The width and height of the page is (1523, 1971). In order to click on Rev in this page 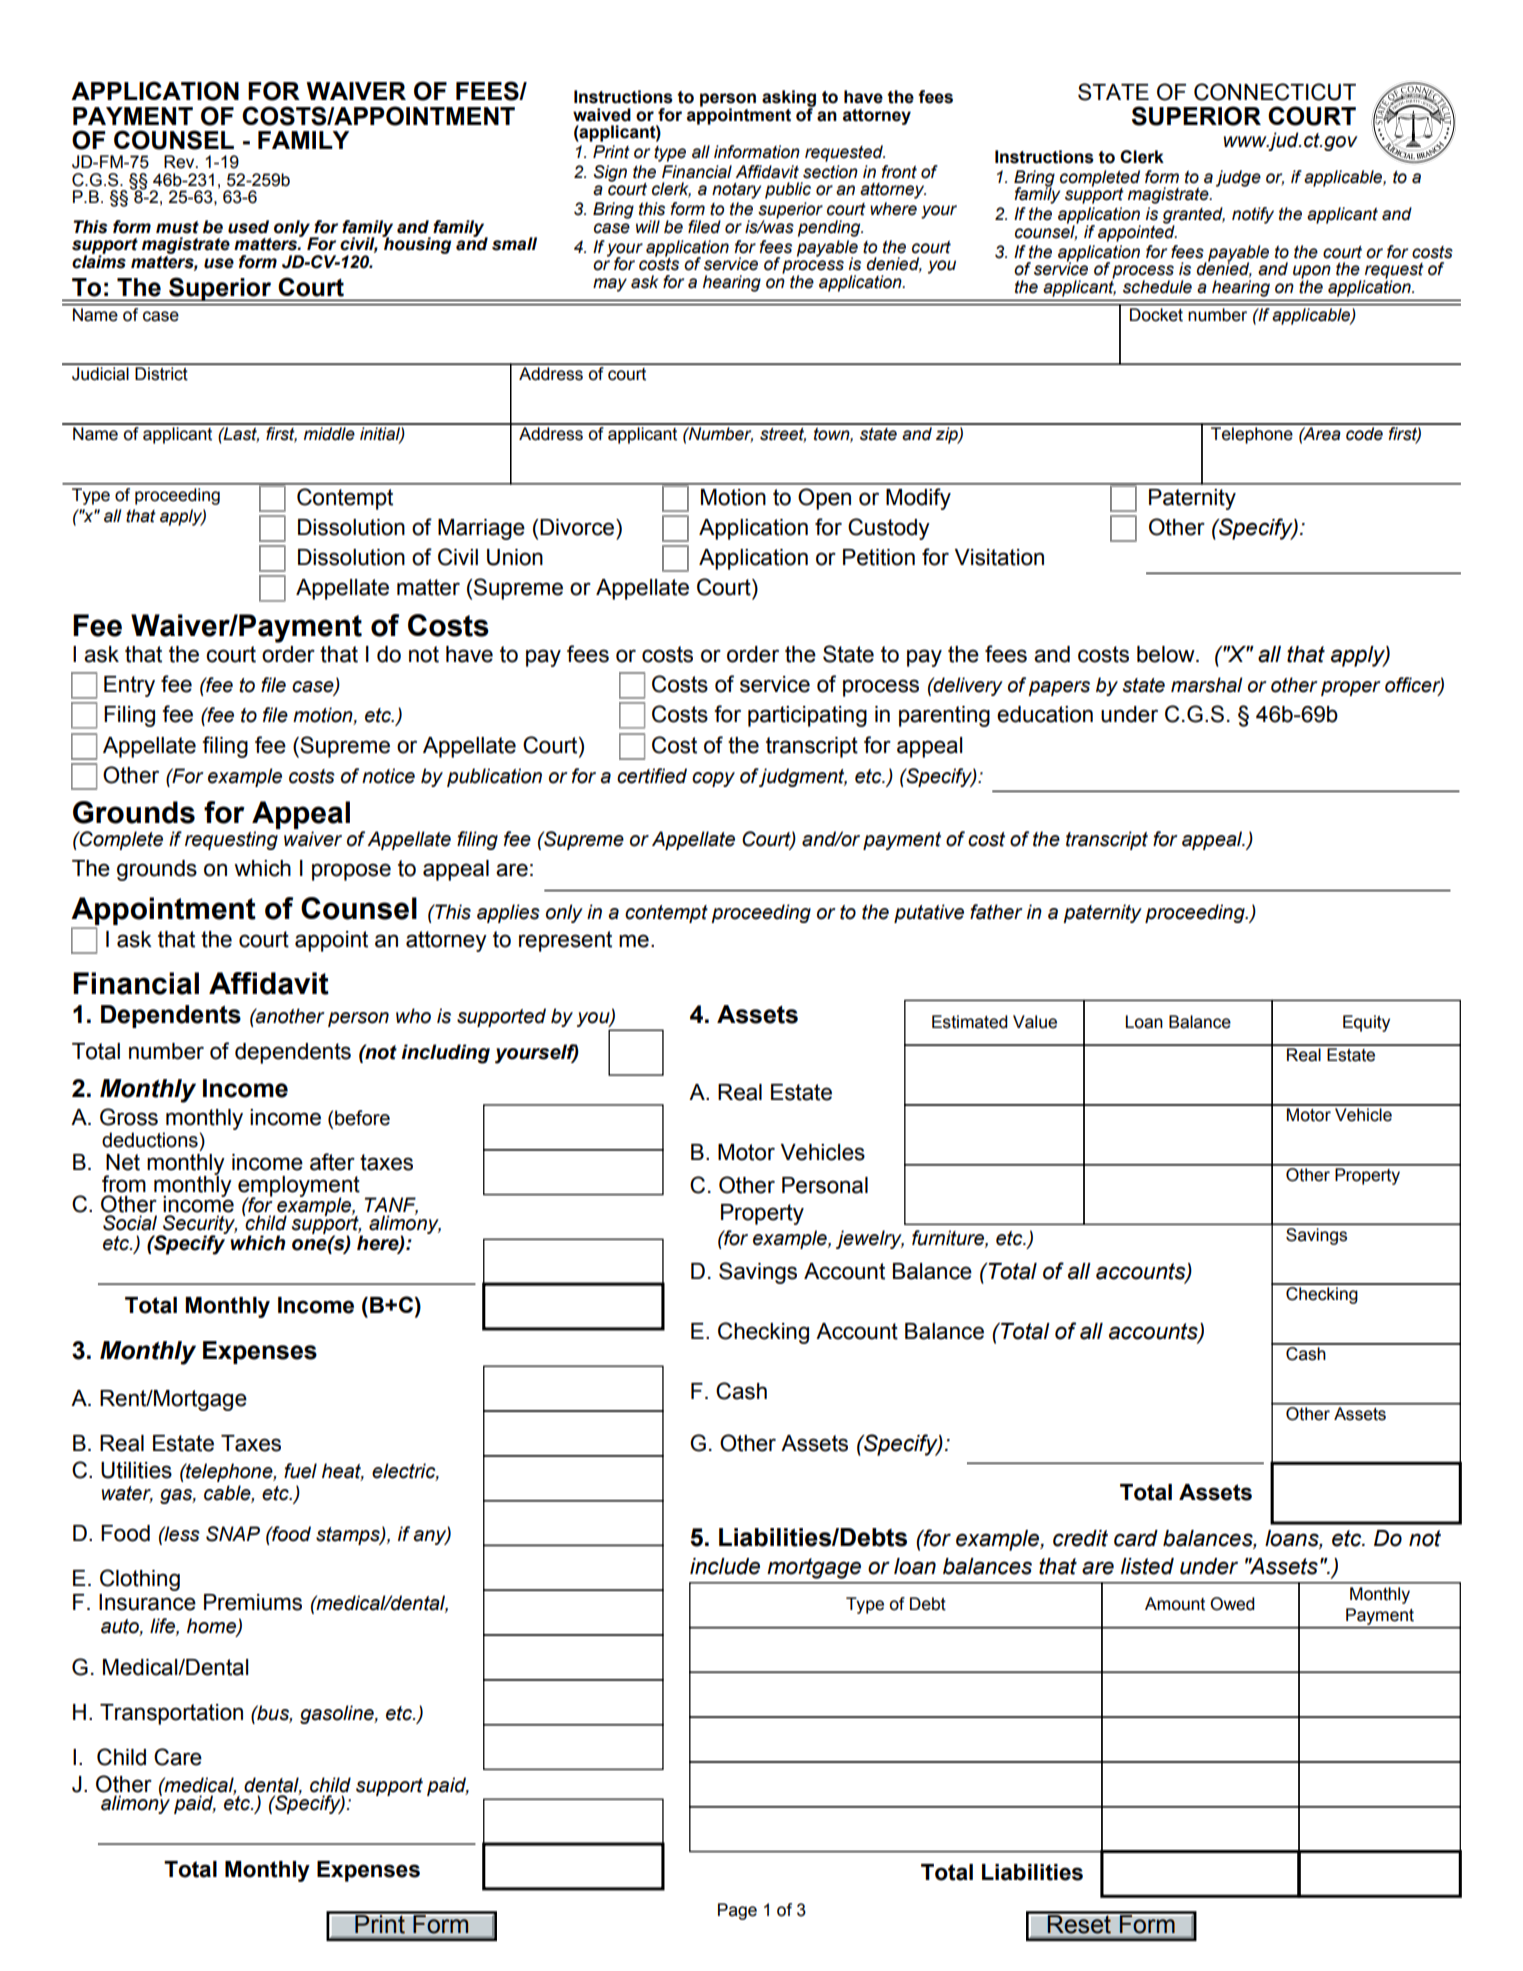, I will do `click(180, 162)`.
